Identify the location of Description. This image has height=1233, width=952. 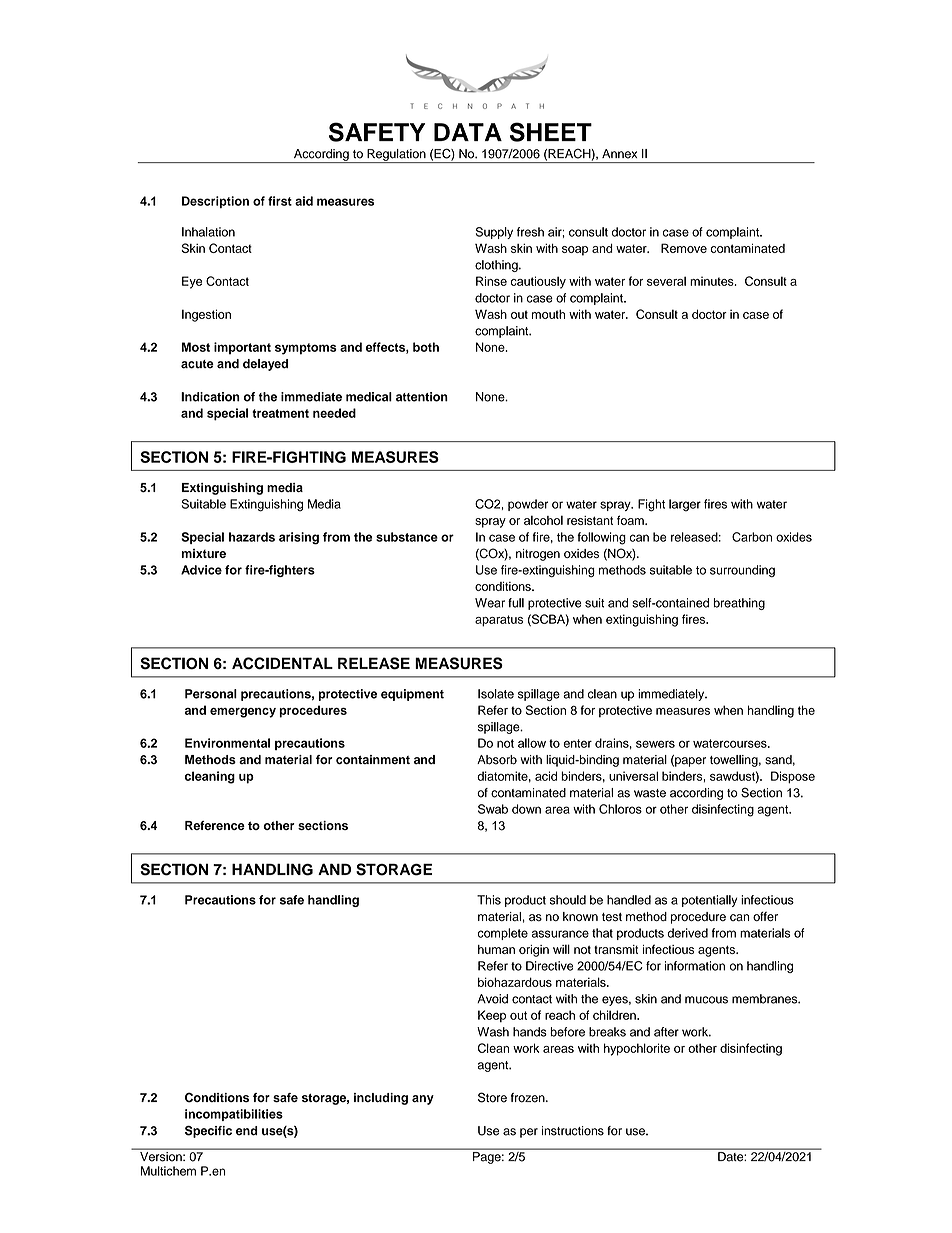
(215, 202).
